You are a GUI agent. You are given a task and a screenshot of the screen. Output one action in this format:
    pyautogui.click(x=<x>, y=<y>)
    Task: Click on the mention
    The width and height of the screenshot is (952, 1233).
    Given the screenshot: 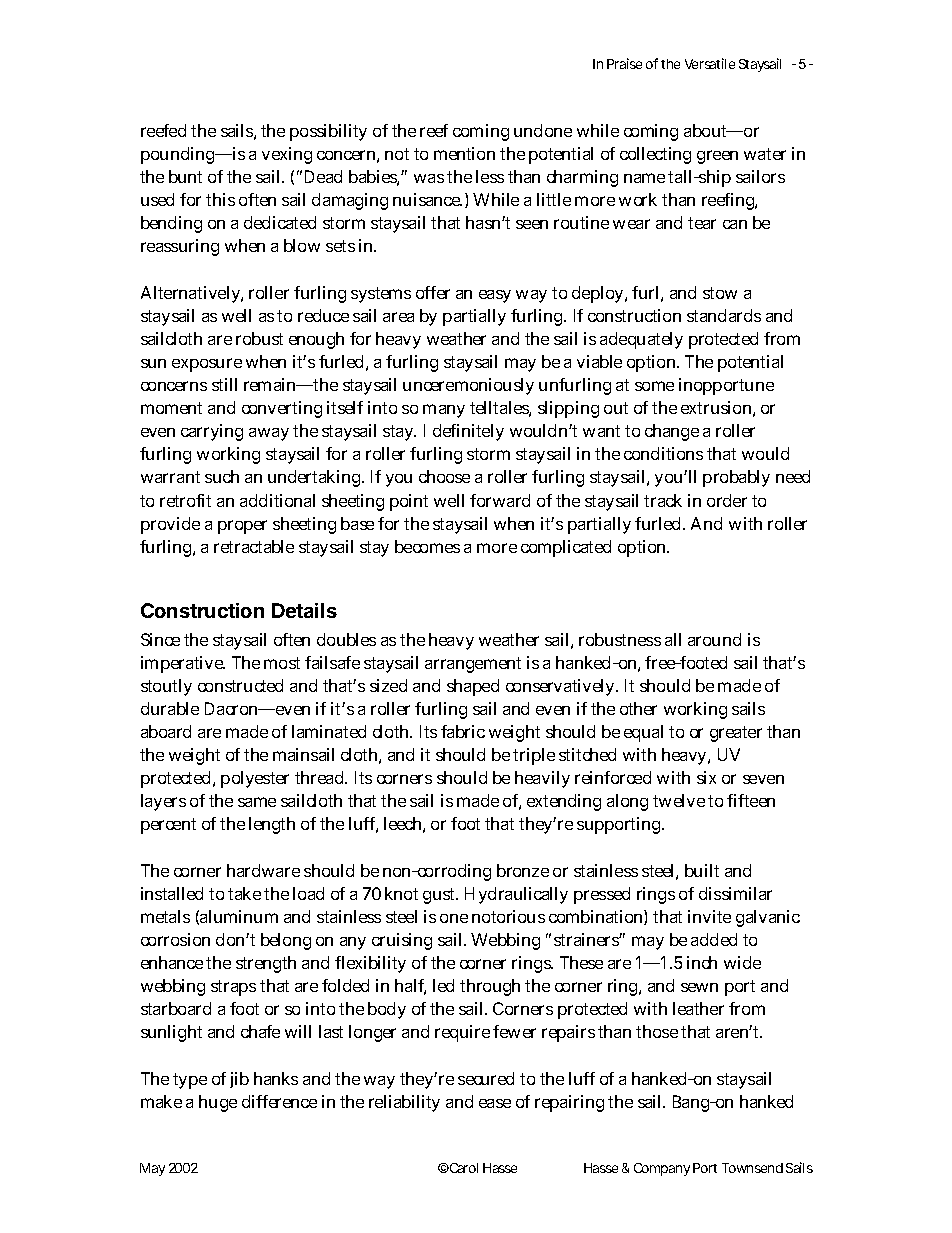 What is the action you would take?
    pyautogui.click(x=464, y=153)
